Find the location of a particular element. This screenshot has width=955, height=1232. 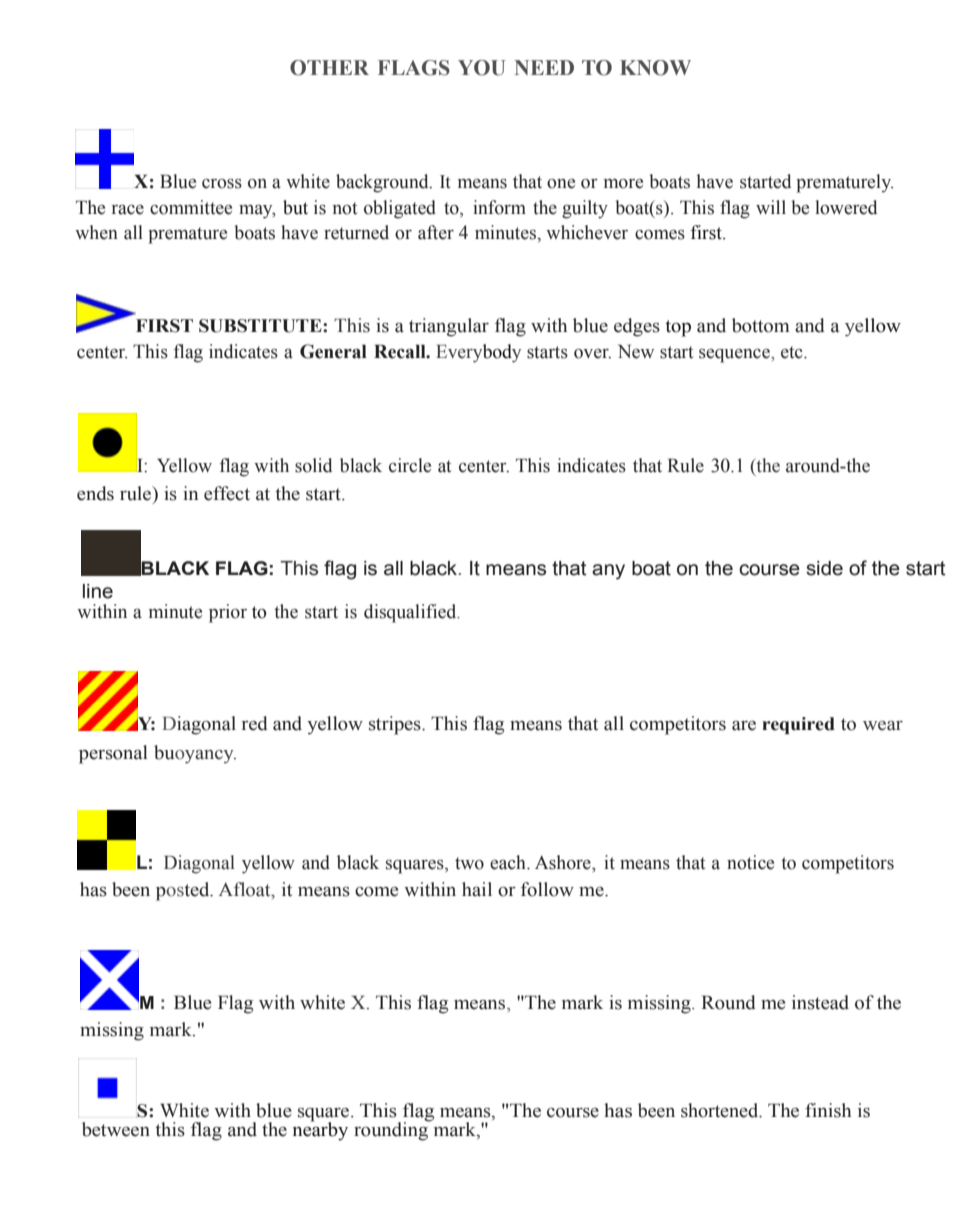

required is located at coordinates (798, 725).
